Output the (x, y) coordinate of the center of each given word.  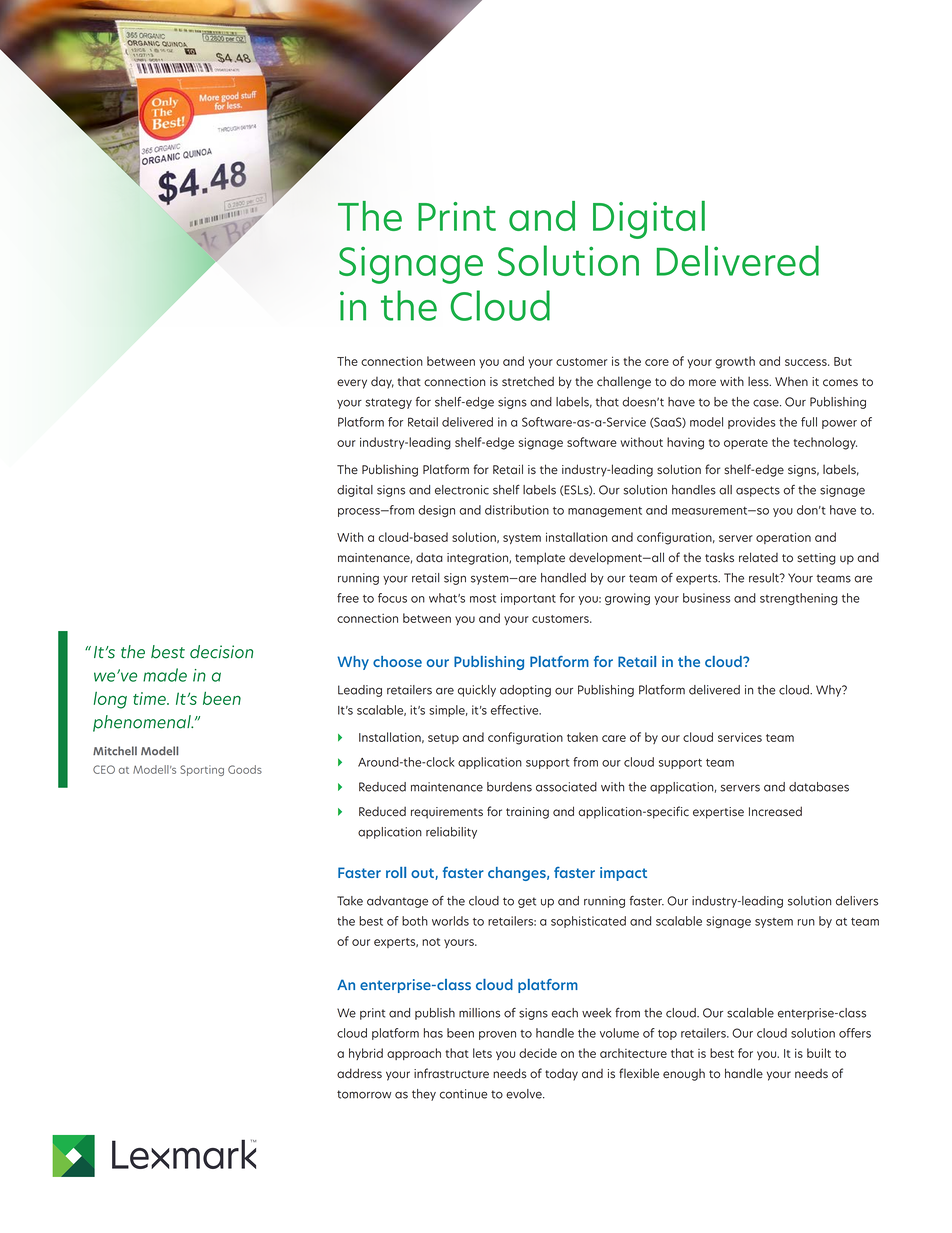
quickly (477, 691)
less (759, 381)
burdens (509, 787)
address (359, 1073)
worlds (450, 921)
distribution (517, 510)
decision (221, 652)
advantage (397, 902)
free (348, 598)
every (352, 384)
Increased (775, 811)
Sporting (202, 770)
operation (783, 538)
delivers (857, 901)
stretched (528, 381)
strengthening (799, 599)
